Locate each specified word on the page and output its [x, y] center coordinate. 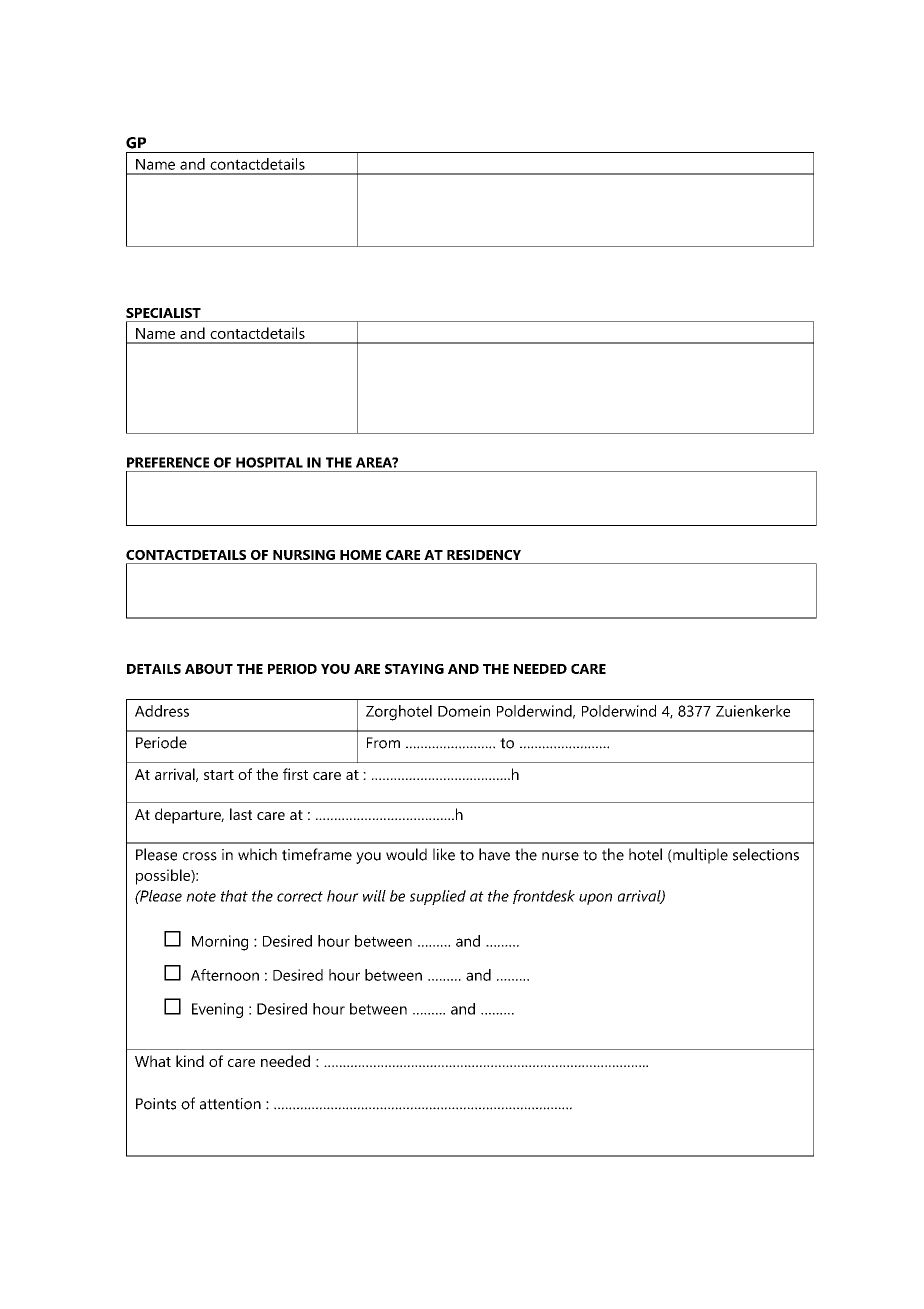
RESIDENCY [484, 555]
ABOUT [209, 669]
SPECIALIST [163, 313]
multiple [699, 856]
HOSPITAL [269, 462]
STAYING [414, 669]
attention [230, 1104]
